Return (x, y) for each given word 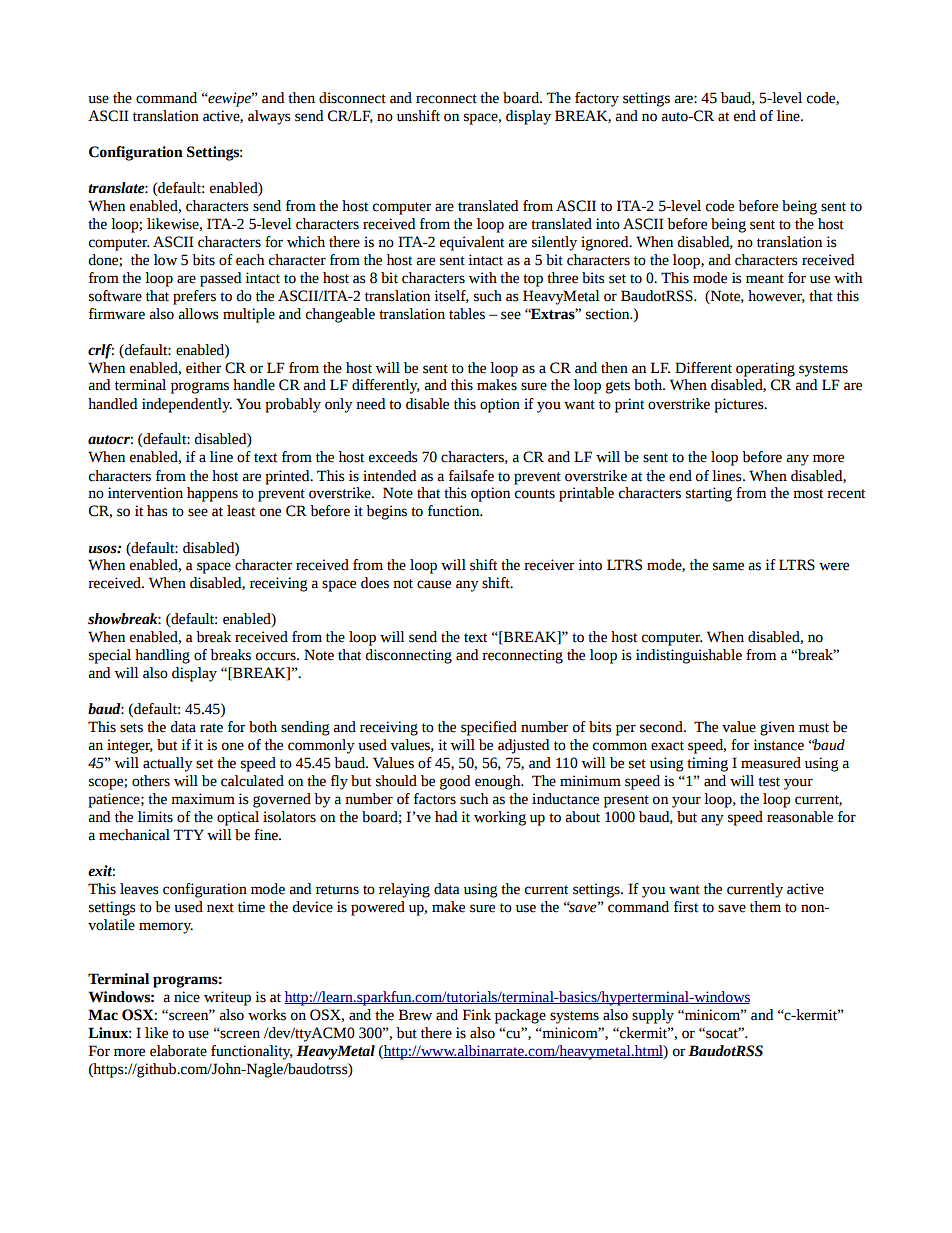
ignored (606, 243)
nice (187, 997)
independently (187, 405)
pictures (740, 405)
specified (489, 728)
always (269, 117)
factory (597, 99)
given (777, 728)
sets (131, 728)
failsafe (471, 476)
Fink (477, 1014)
